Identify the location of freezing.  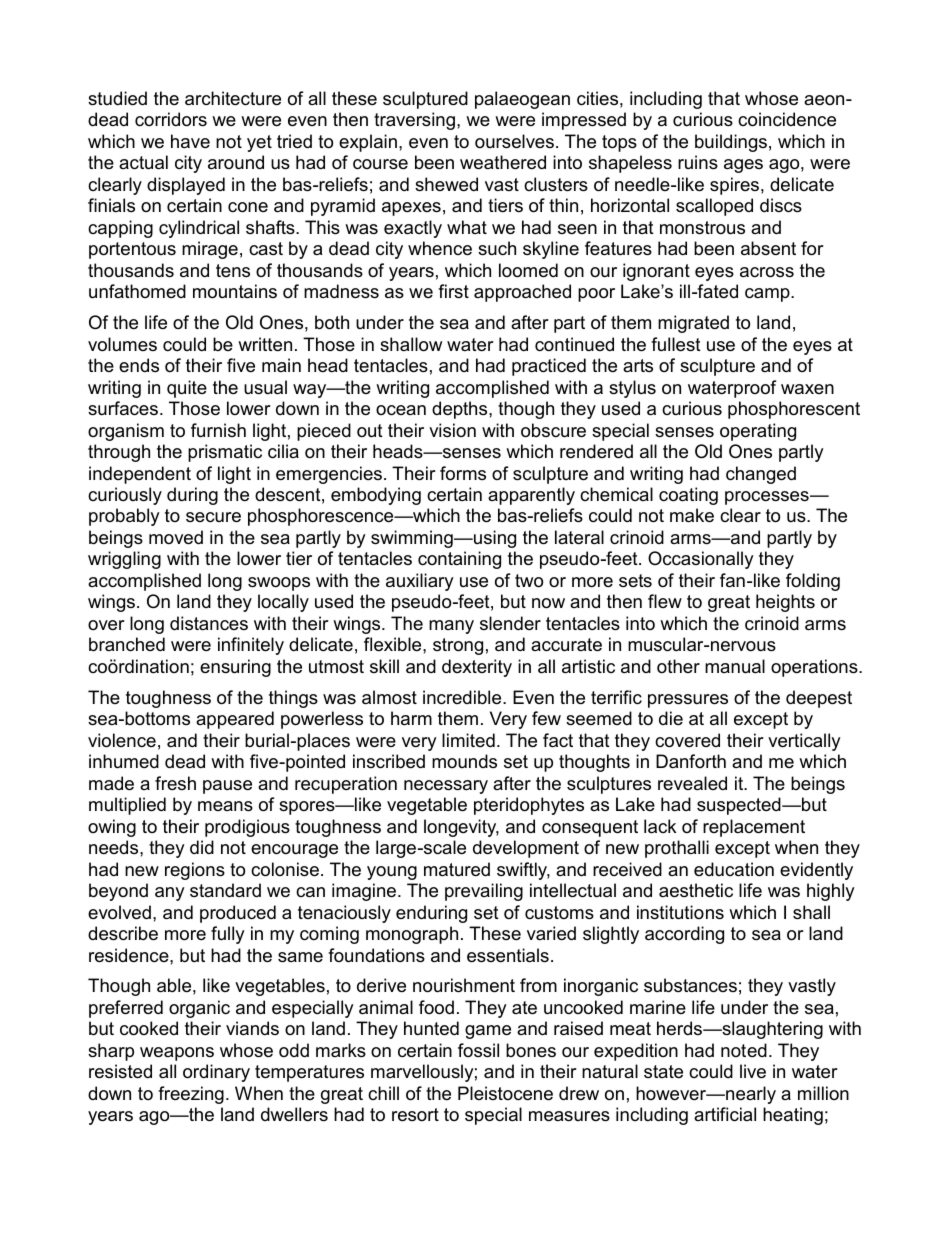
(191, 1095).
